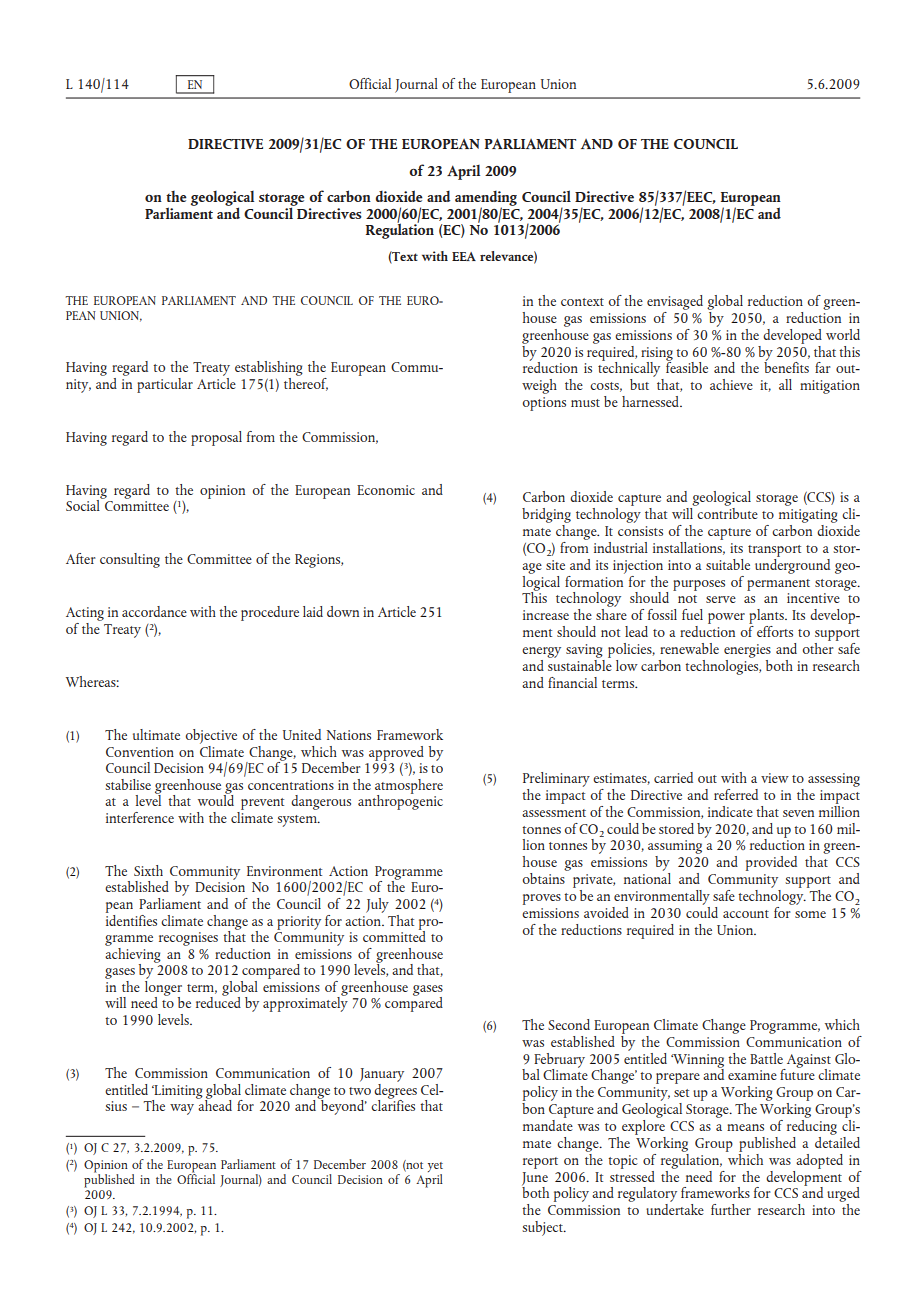  What do you see at coordinates (269, 368) in the image?
I see `establishing` at bounding box center [269, 368].
